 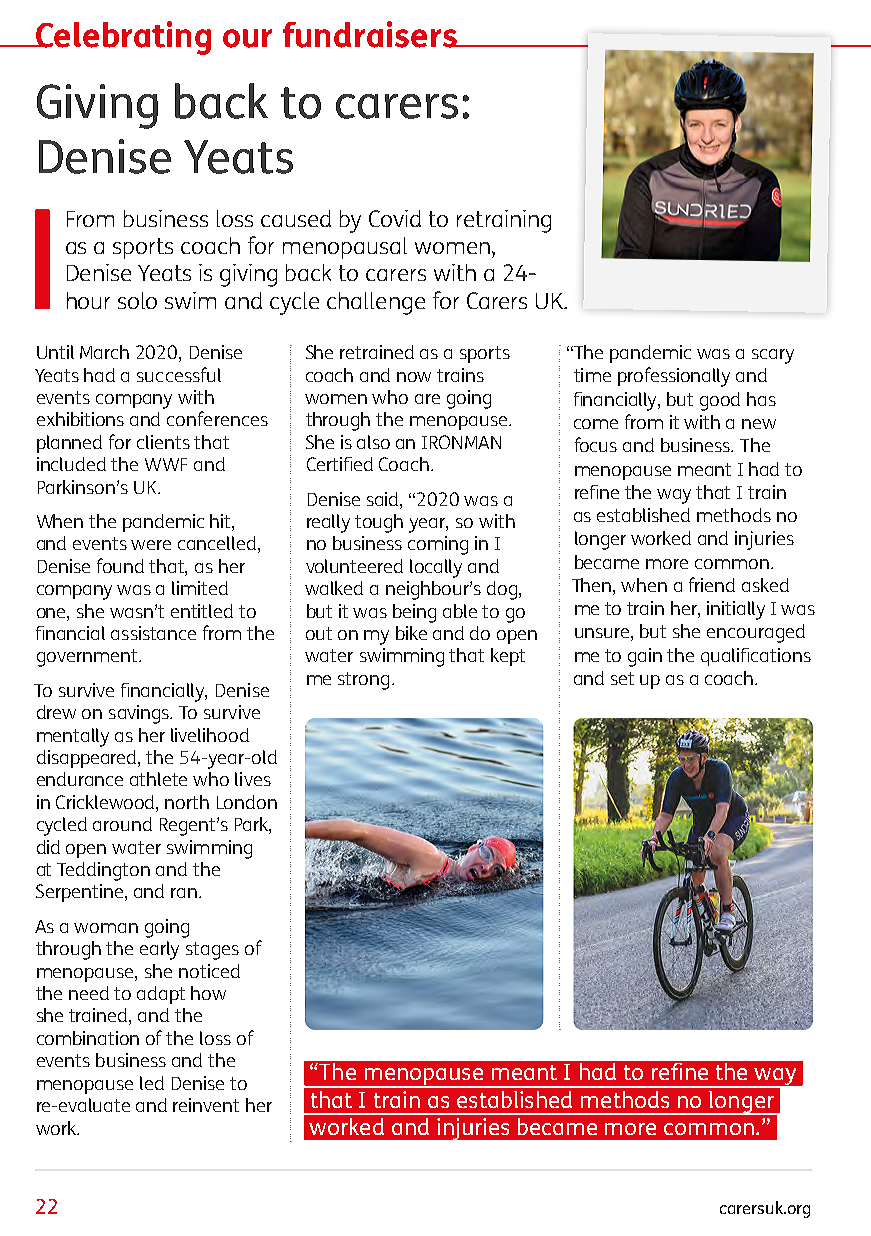 I want to click on friend, so click(x=712, y=584).
